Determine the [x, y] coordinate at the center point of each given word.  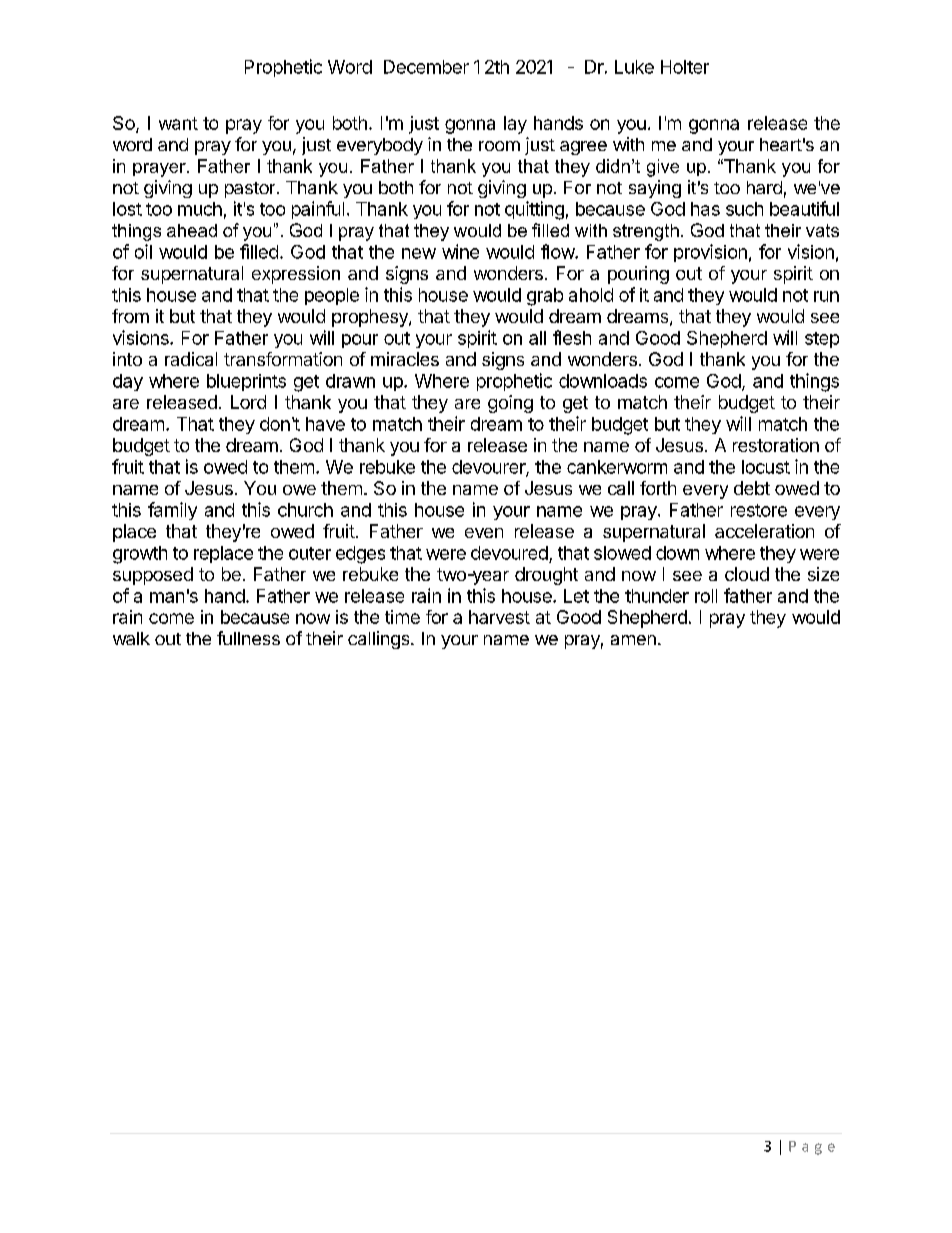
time [402, 617]
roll [706, 596]
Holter [685, 67]
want [178, 123]
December [426, 67]
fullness [248, 638]
